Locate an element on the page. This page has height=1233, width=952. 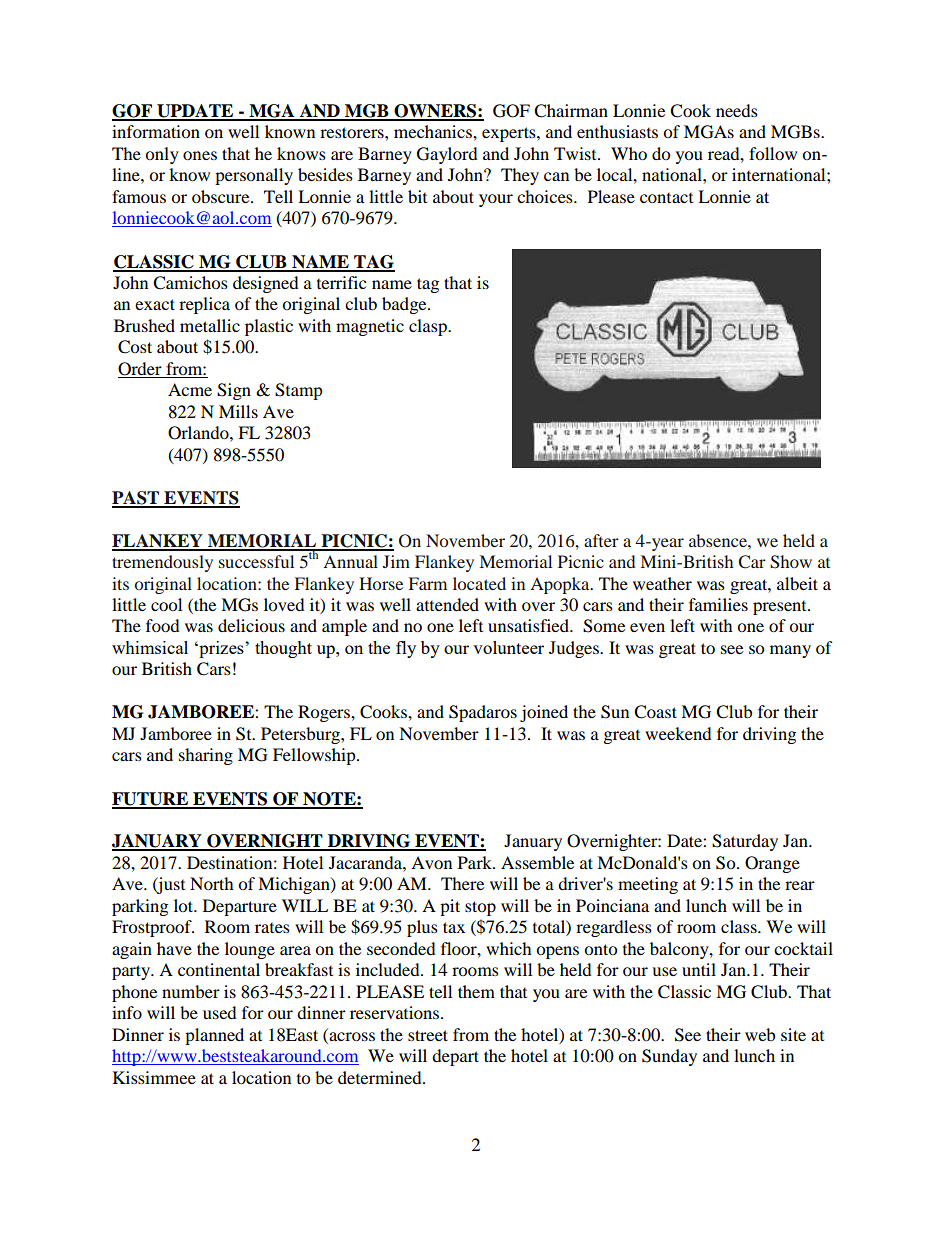
joined is located at coordinates (544, 713).
